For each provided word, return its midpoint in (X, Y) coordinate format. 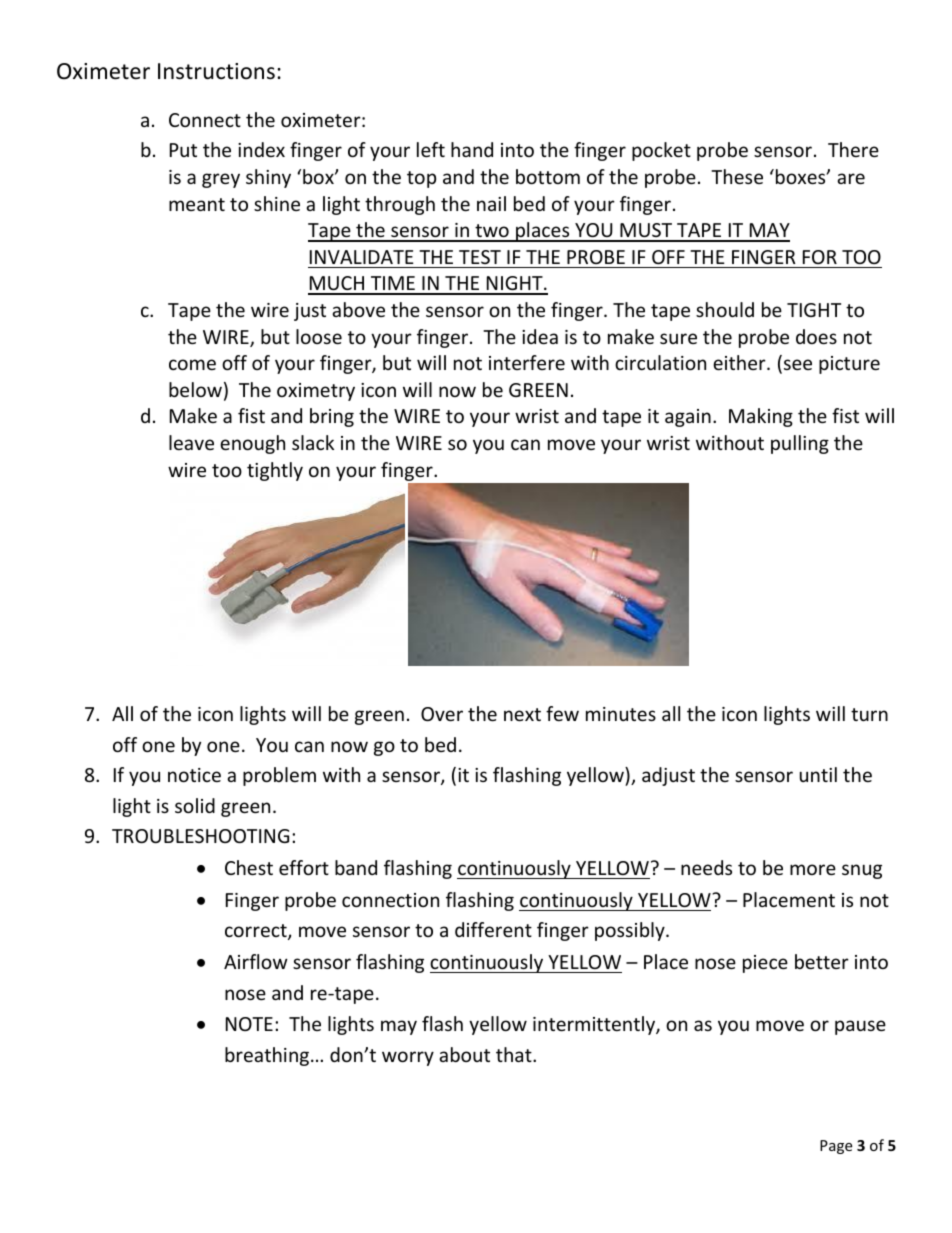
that (515, 1054)
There (853, 149)
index (261, 149)
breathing (268, 1056)
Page (836, 1147)
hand (472, 149)
